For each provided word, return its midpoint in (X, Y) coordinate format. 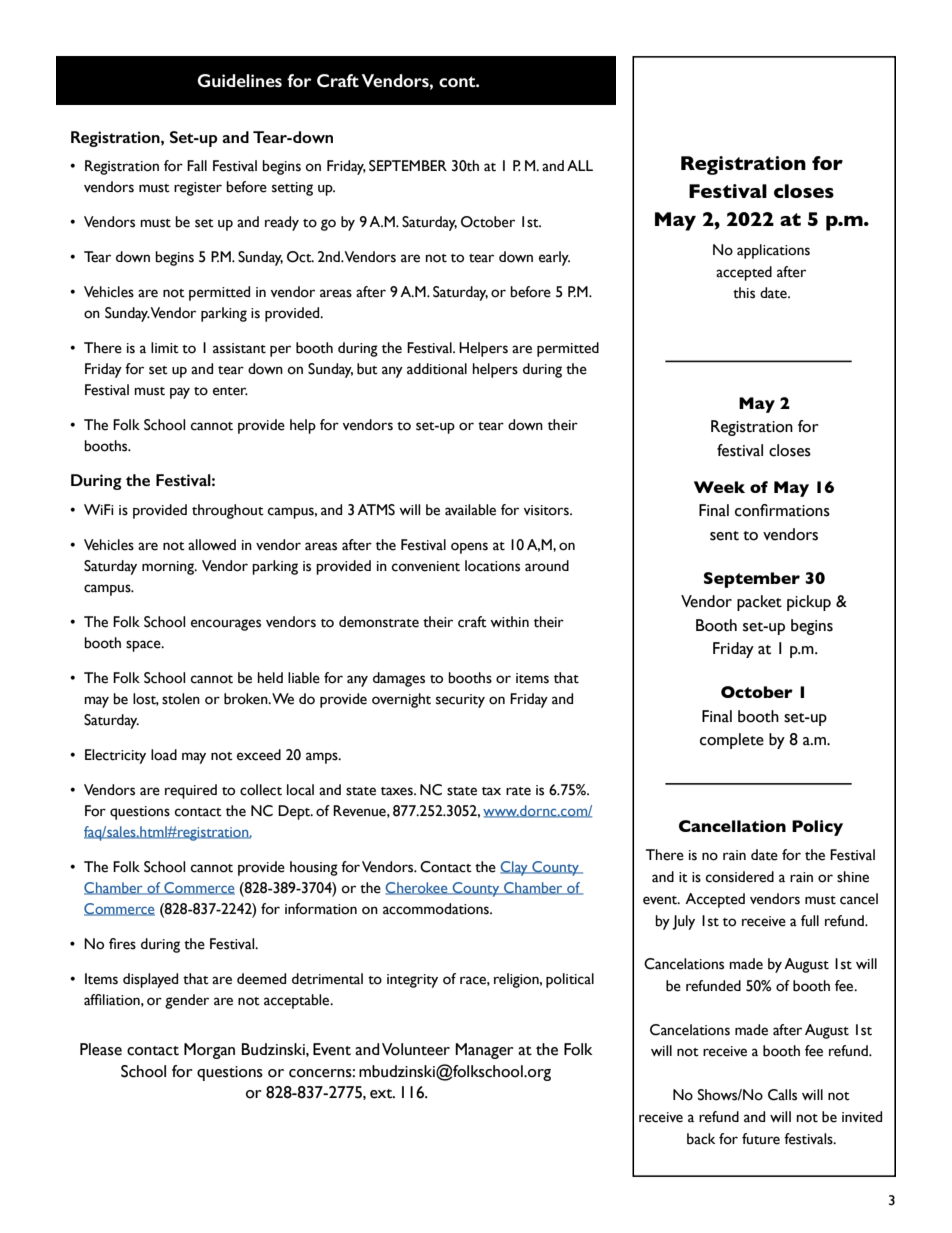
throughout (228, 511)
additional (437, 369)
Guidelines (239, 80)
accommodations (437, 909)
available (470, 510)
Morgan (209, 1051)
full (810, 921)
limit (165, 348)
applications (773, 251)
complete (732, 741)
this (744, 293)
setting (292, 189)
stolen (181, 699)
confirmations (782, 510)
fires (122, 944)
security (460, 701)
